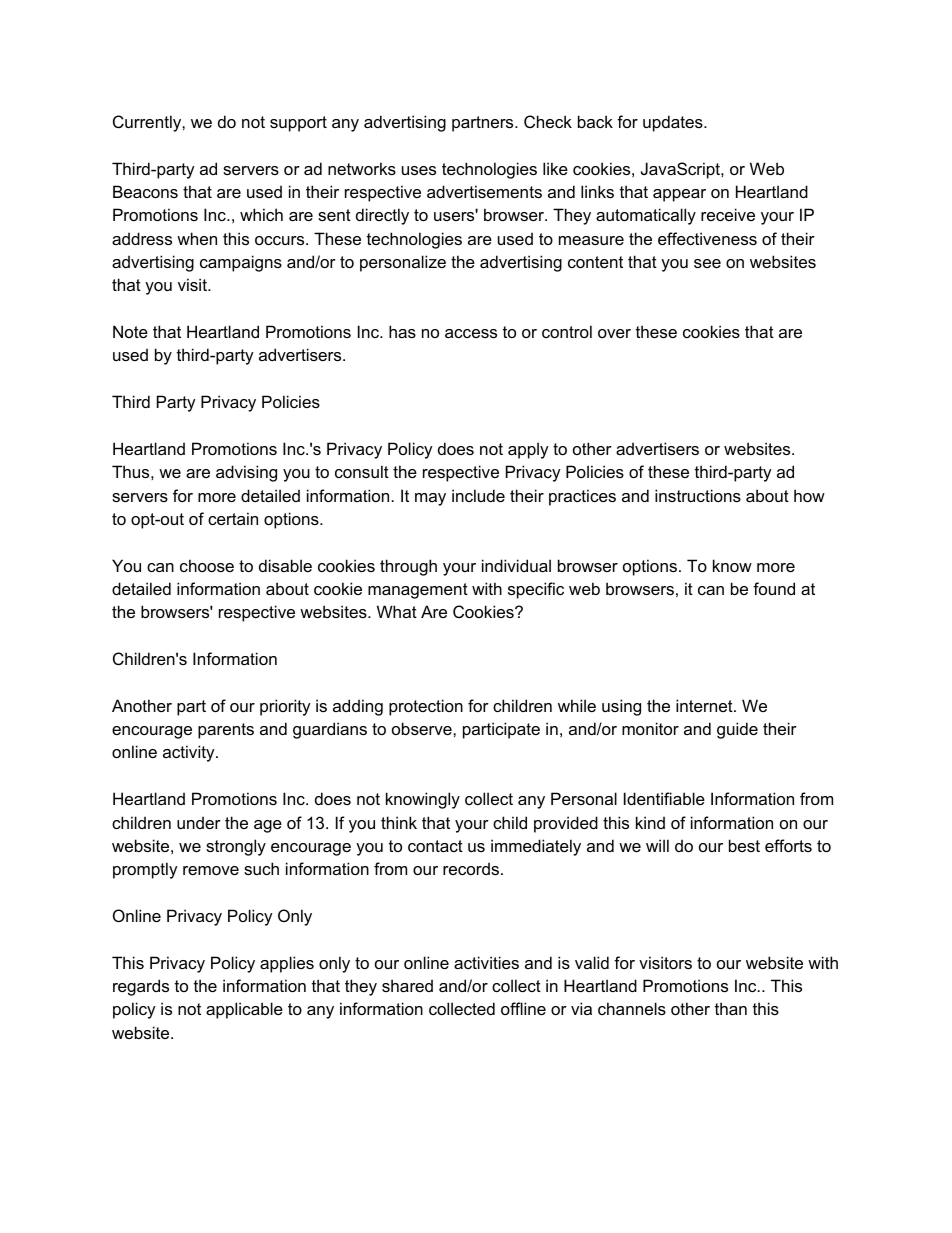  Describe the element at coordinates (486, 962) in the document. I see `activities` at that location.
